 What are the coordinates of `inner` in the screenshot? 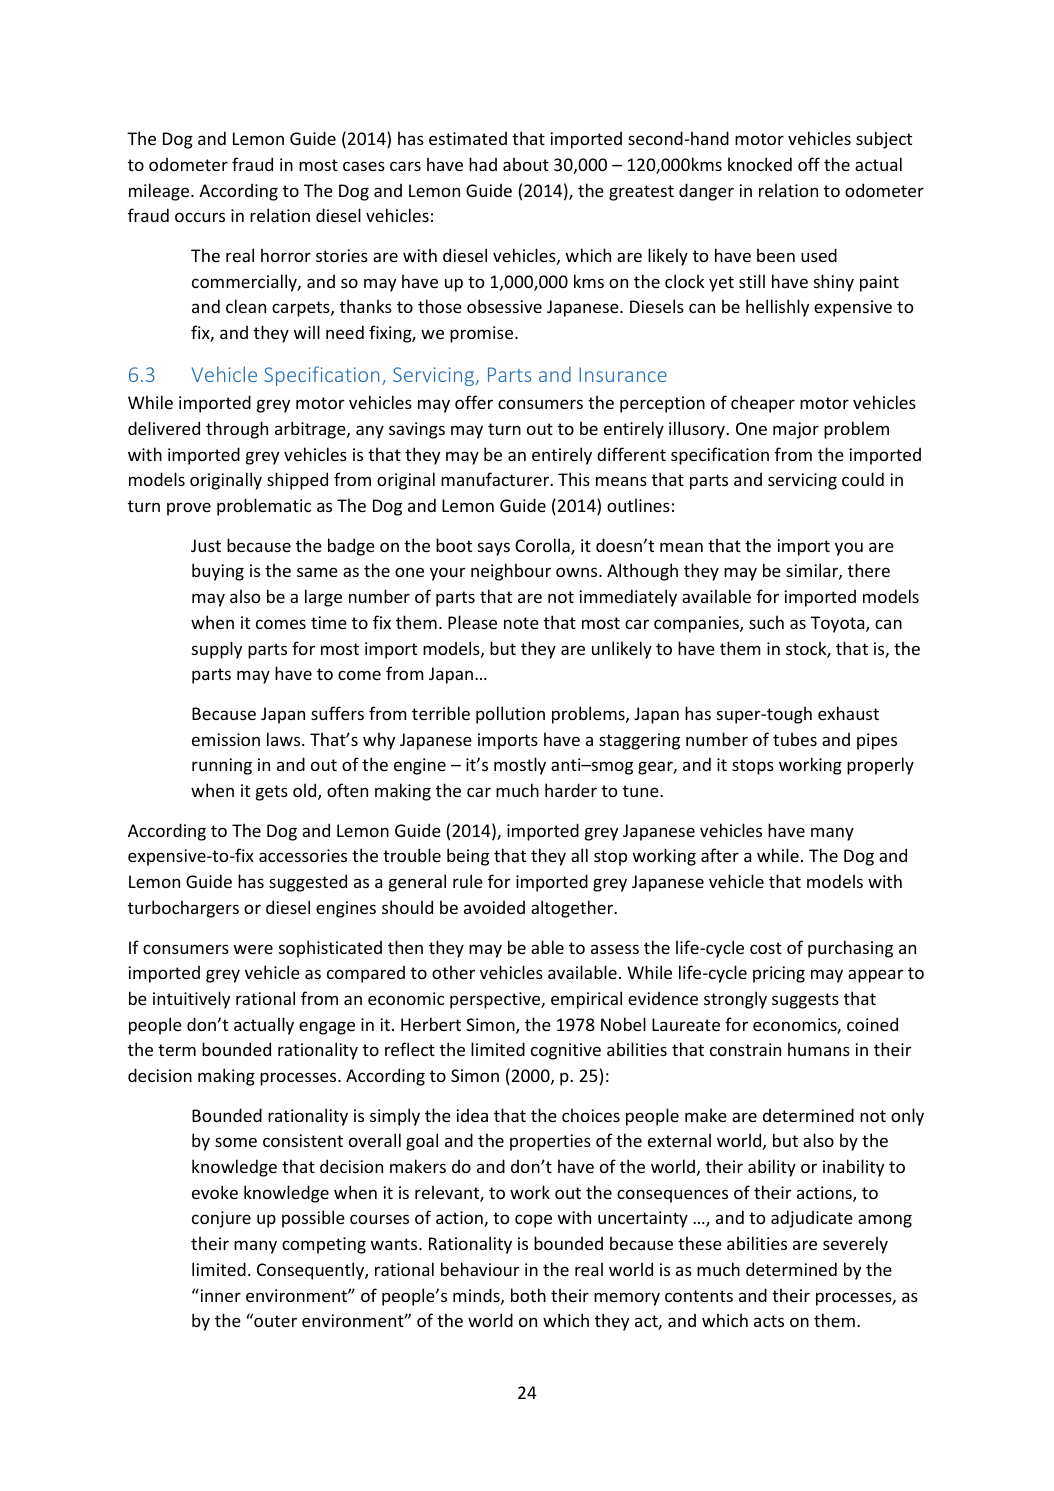 It's located at (219, 1295).
